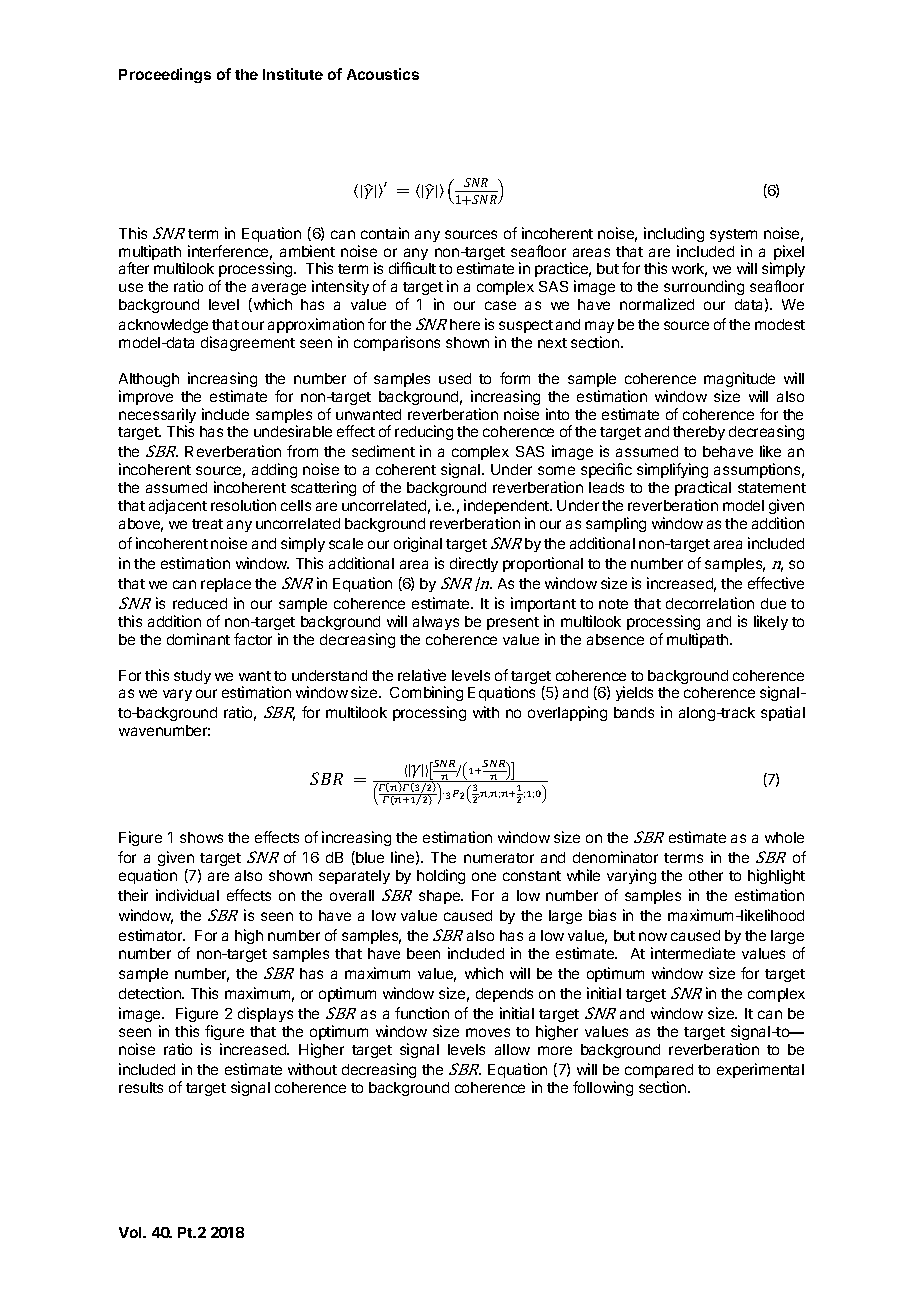 This document has height=1308, width=924. I want to click on always, so click(436, 623).
